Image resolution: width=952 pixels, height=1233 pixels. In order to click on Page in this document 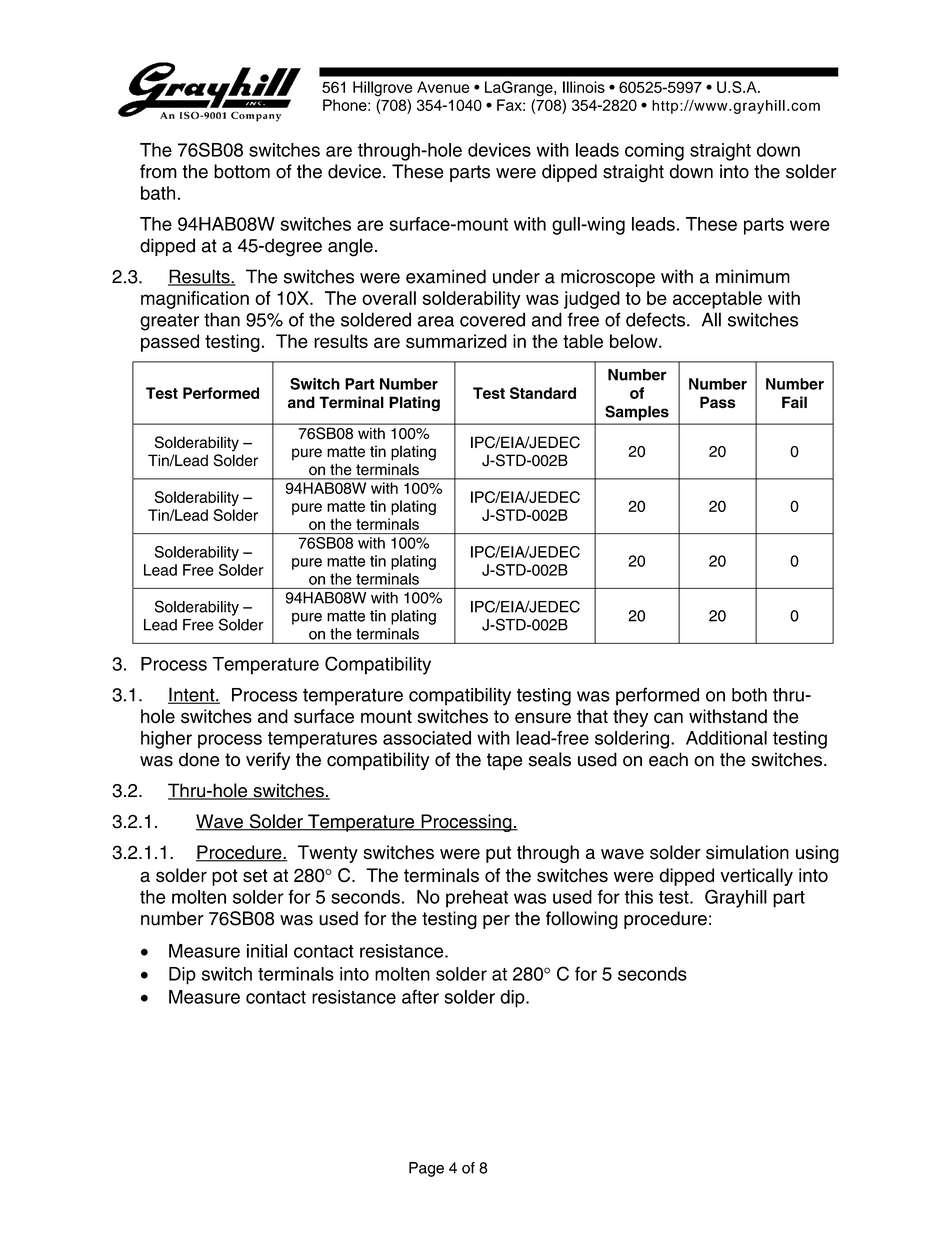, I will do `click(426, 1169)`.
